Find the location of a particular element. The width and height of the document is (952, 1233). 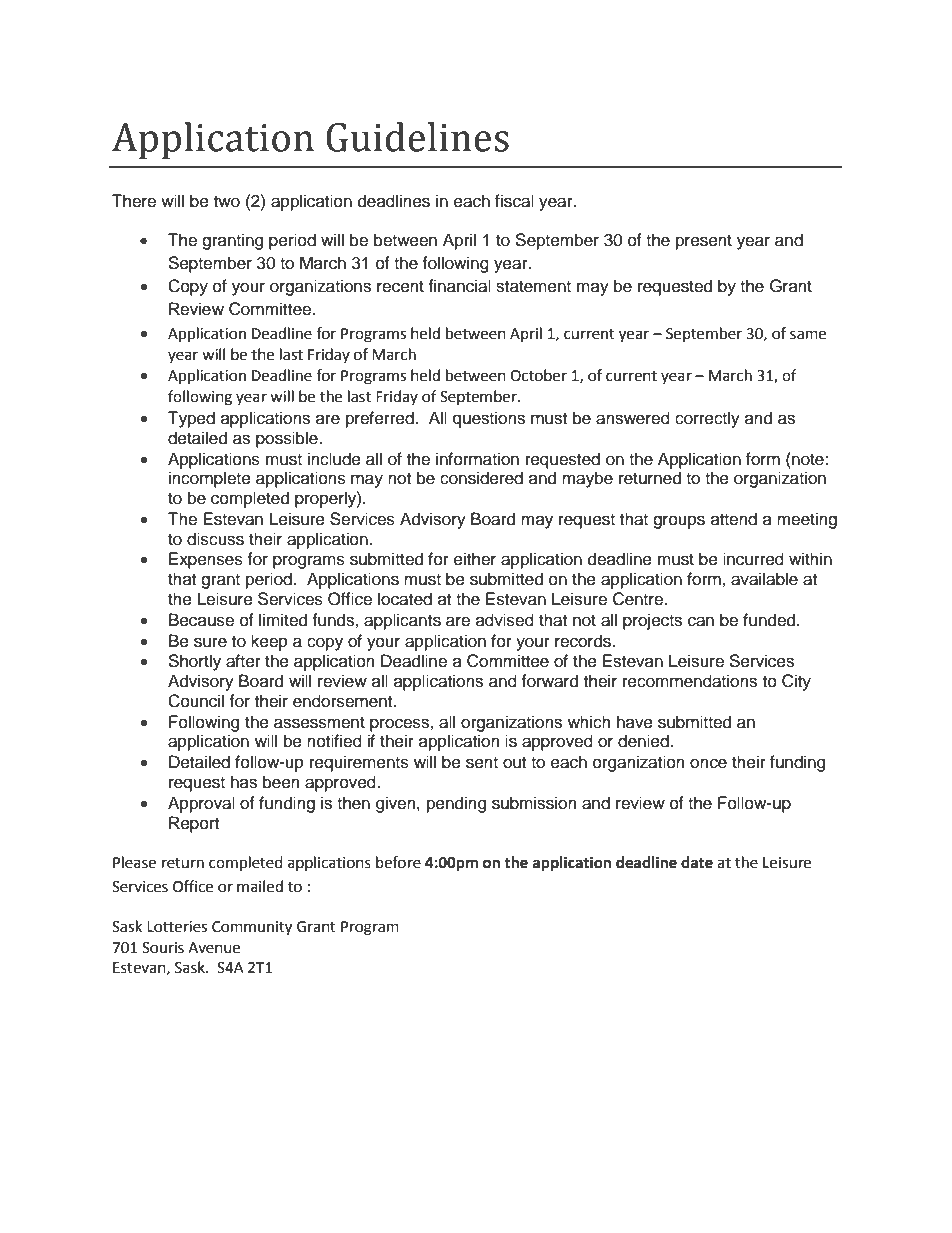

Expenses is located at coordinates (206, 560).
